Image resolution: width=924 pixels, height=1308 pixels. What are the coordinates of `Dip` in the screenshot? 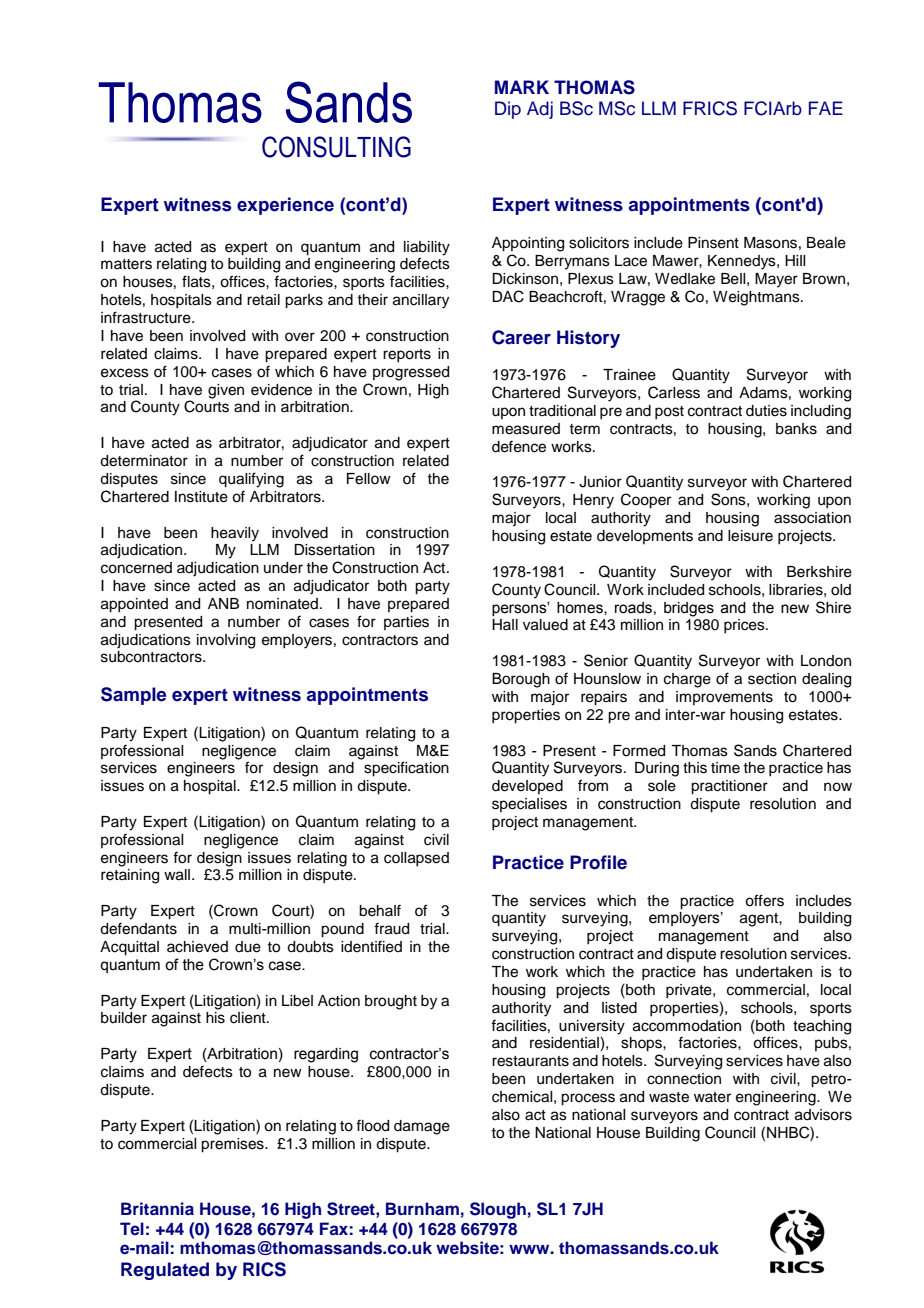 It's located at (508, 110).
